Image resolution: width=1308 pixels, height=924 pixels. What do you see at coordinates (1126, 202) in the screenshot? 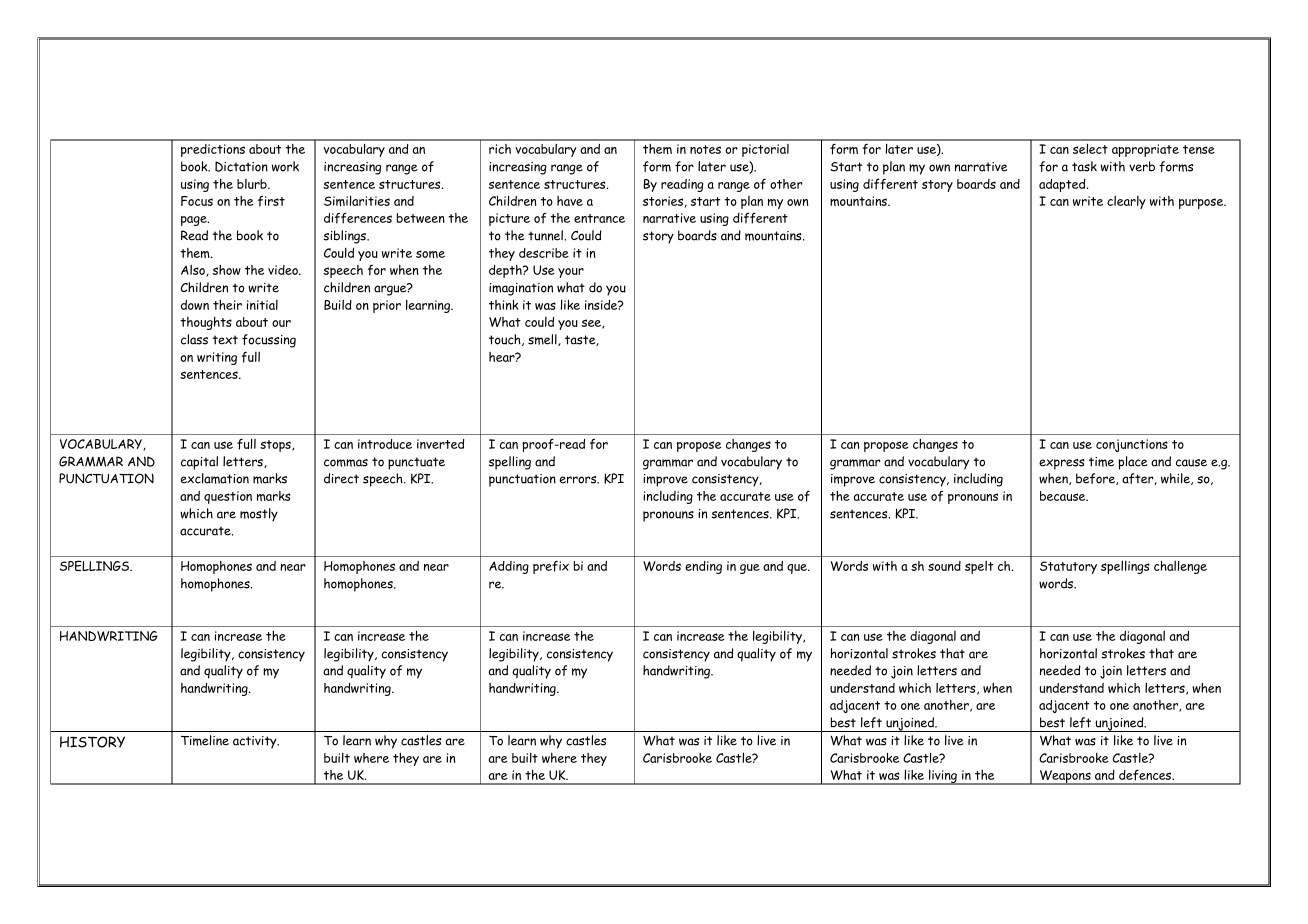
I see `clearly` at bounding box center [1126, 202].
